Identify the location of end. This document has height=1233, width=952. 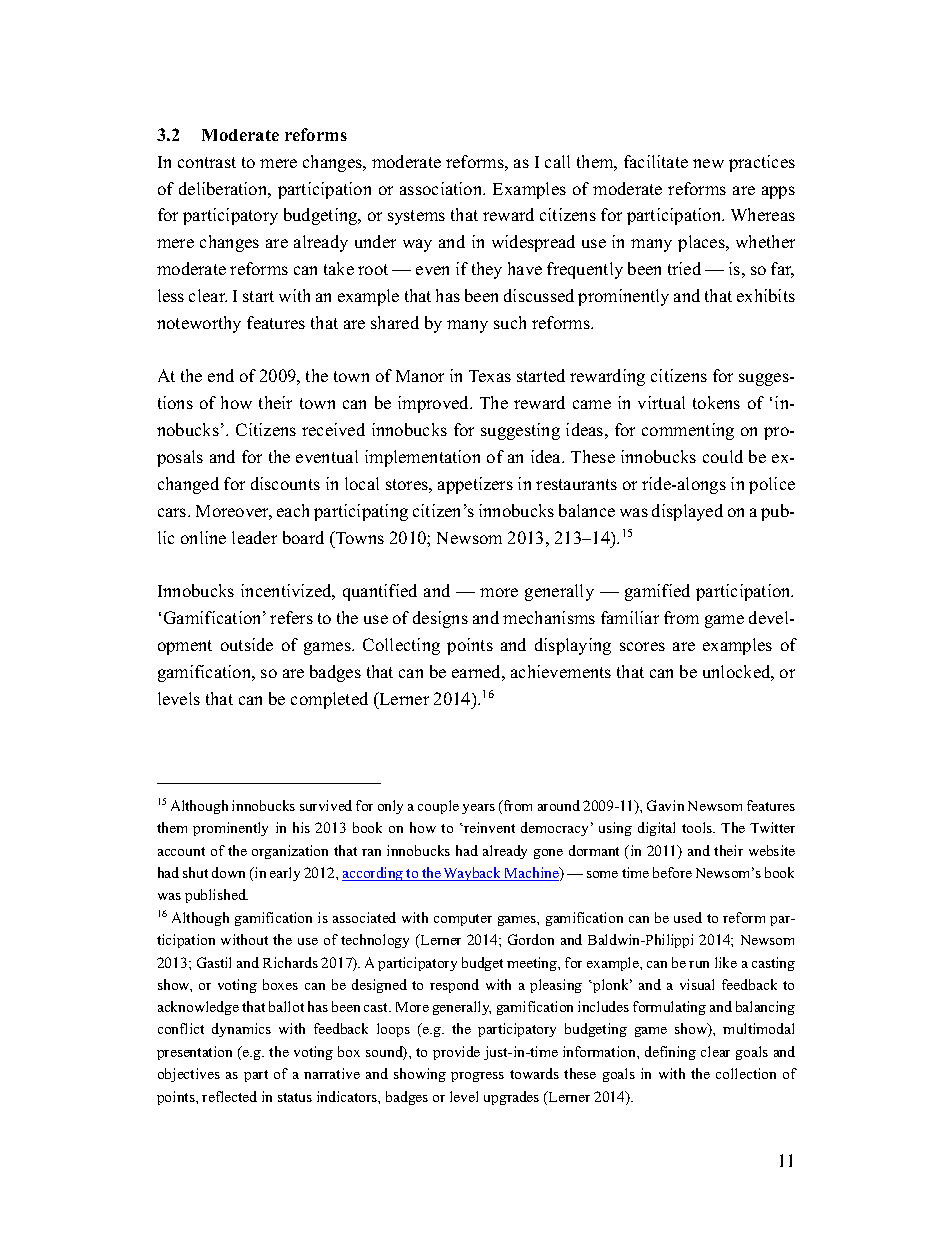
(221, 375).
